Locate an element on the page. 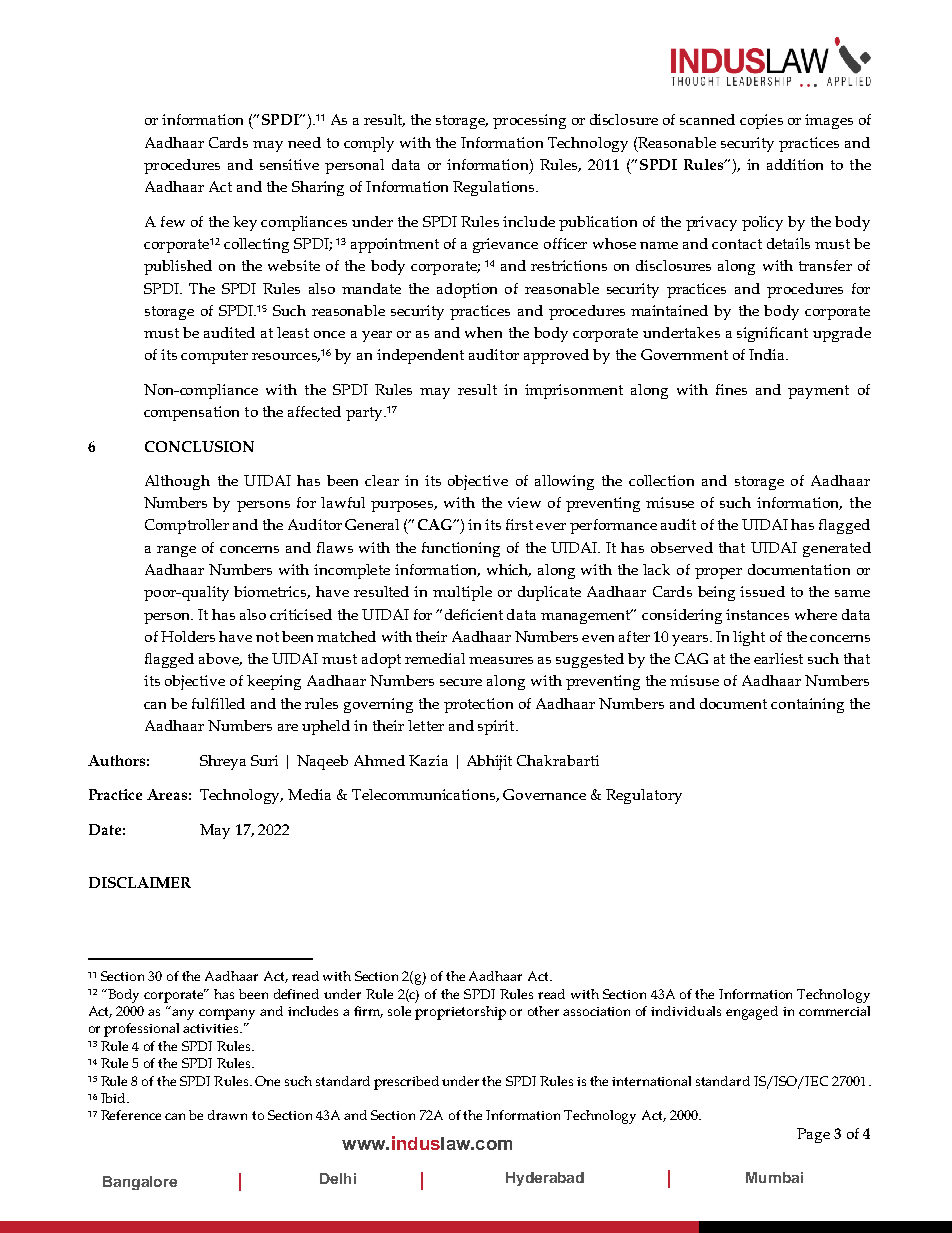 The height and width of the page is (1233, 952). Regulations is located at coordinates (495, 188).
